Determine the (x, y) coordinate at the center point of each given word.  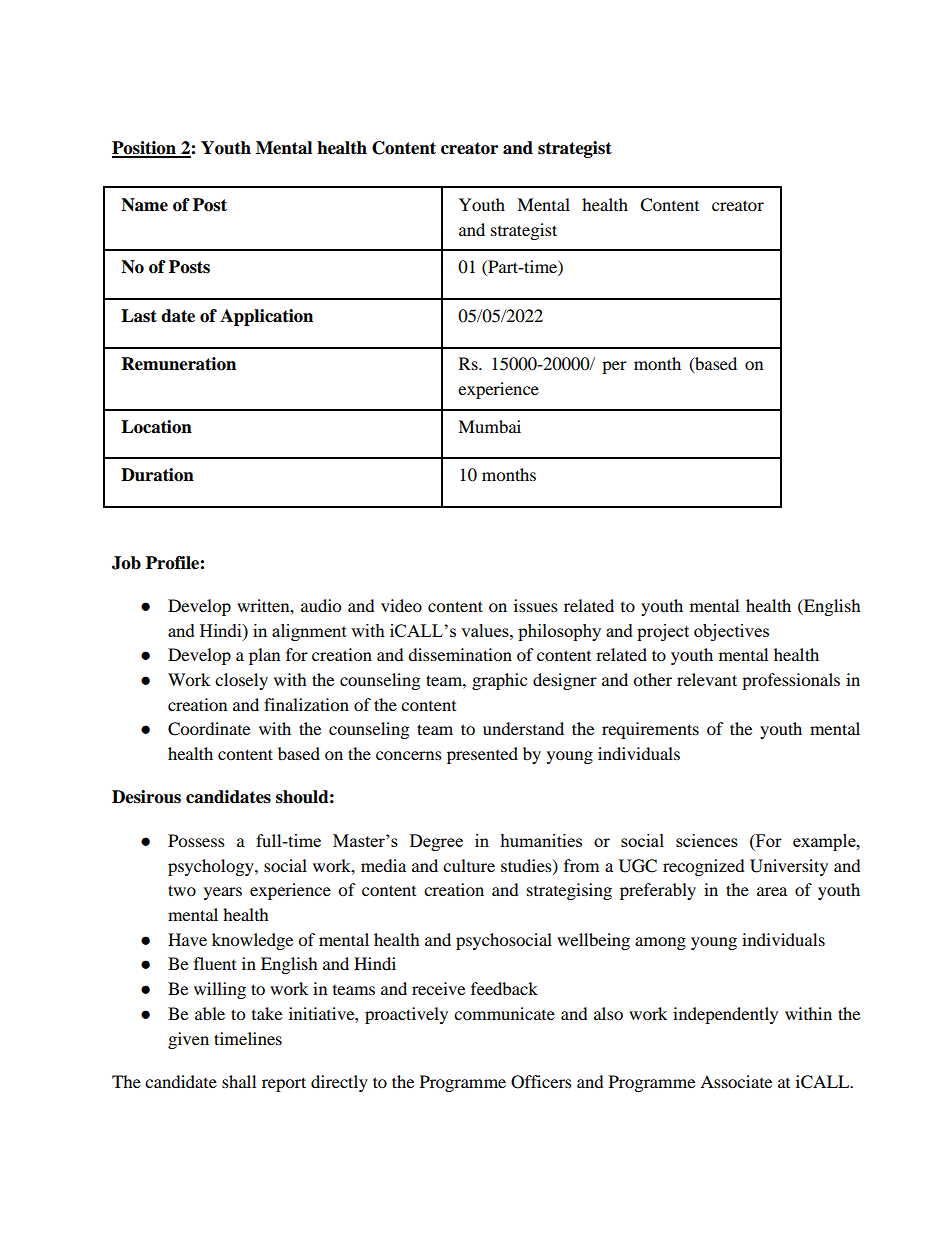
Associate (736, 1081)
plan (264, 656)
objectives (731, 632)
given (188, 1040)
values (486, 630)
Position (145, 149)
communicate (504, 1013)
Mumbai (489, 426)
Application (266, 317)
